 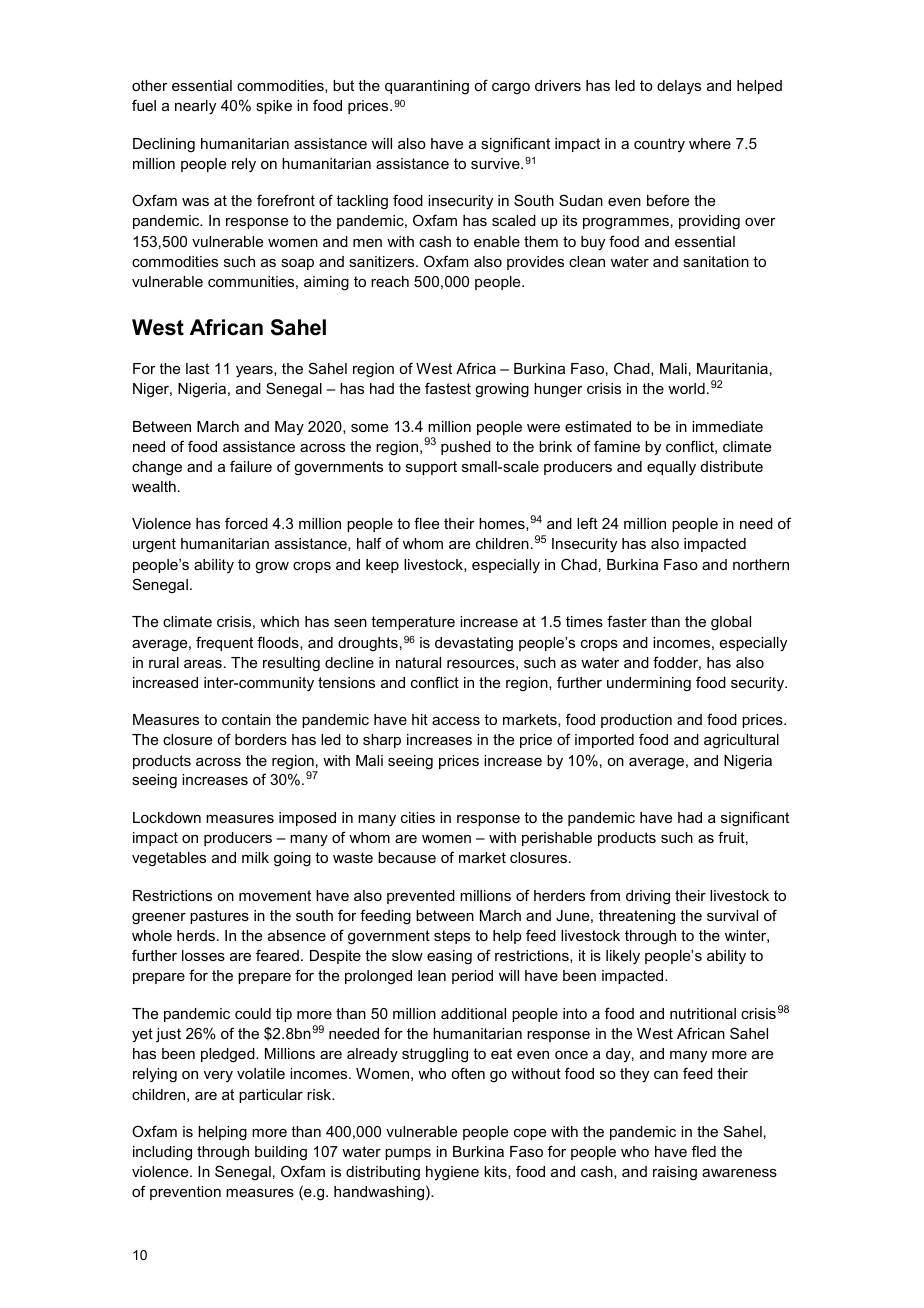 I want to click on global, so click(x=731, y=623).
